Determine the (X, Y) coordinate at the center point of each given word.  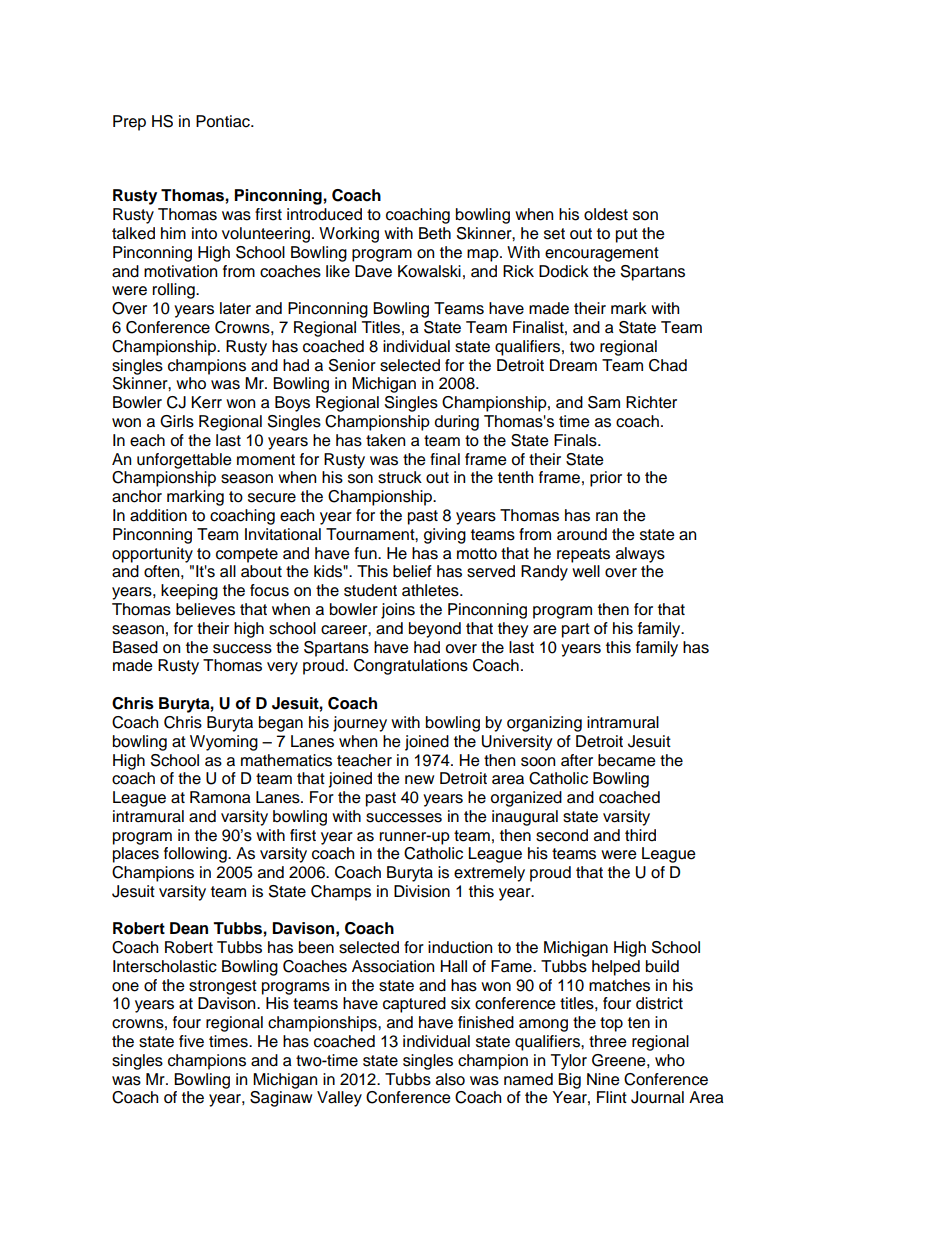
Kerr (206, 402)
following (196, 855)
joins (398, 611)
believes (205, 609)
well (586, 571)
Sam (604, 402)
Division (422, 891)
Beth (435, 233)
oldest (606, 214)
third (640, 835)
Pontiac (224, 121)
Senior (352, 365)
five (191, 1041)
